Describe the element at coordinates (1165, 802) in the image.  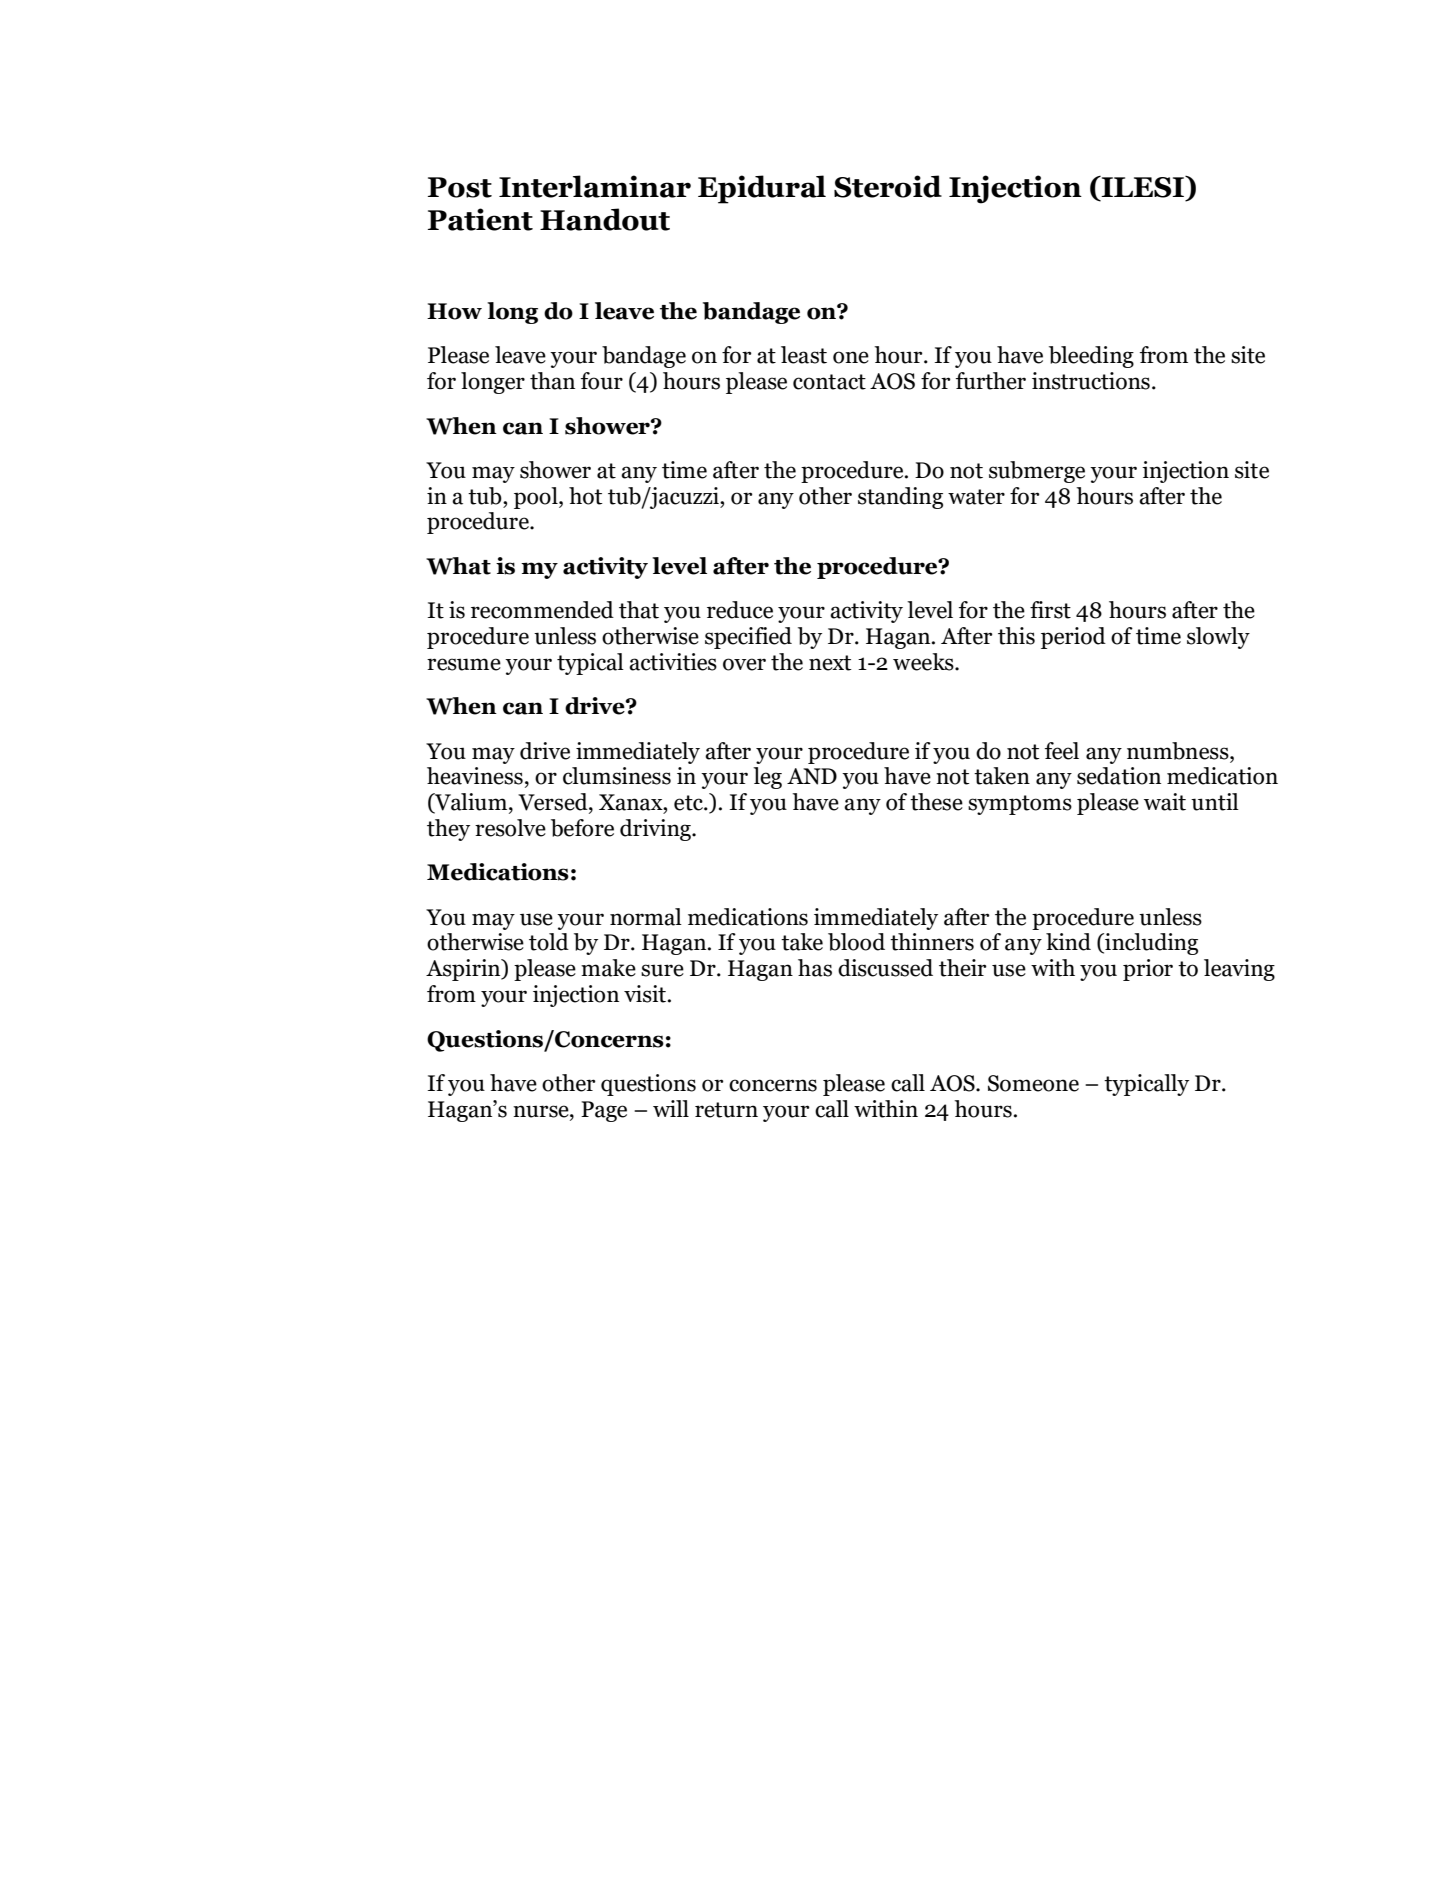
I see `wait` at that location.
